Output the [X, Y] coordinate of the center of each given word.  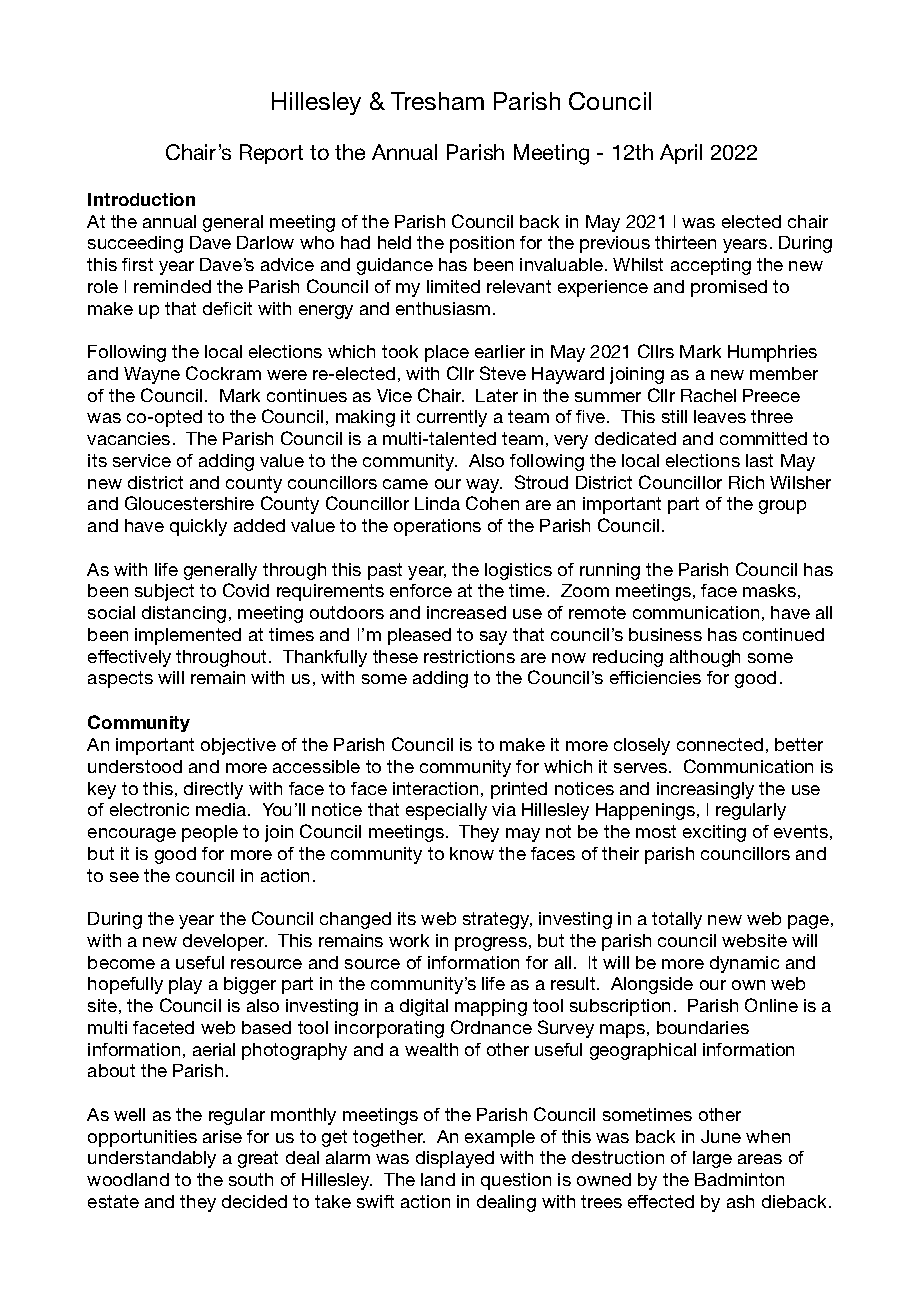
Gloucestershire [189, 503]
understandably [152, 1159]
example [500, 1138]
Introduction [141, 199]
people [210, 833]
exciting [714, 833]
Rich [746, 482]
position [482, 244]
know [472, 853]
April [681, 154]
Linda [437, 503]
